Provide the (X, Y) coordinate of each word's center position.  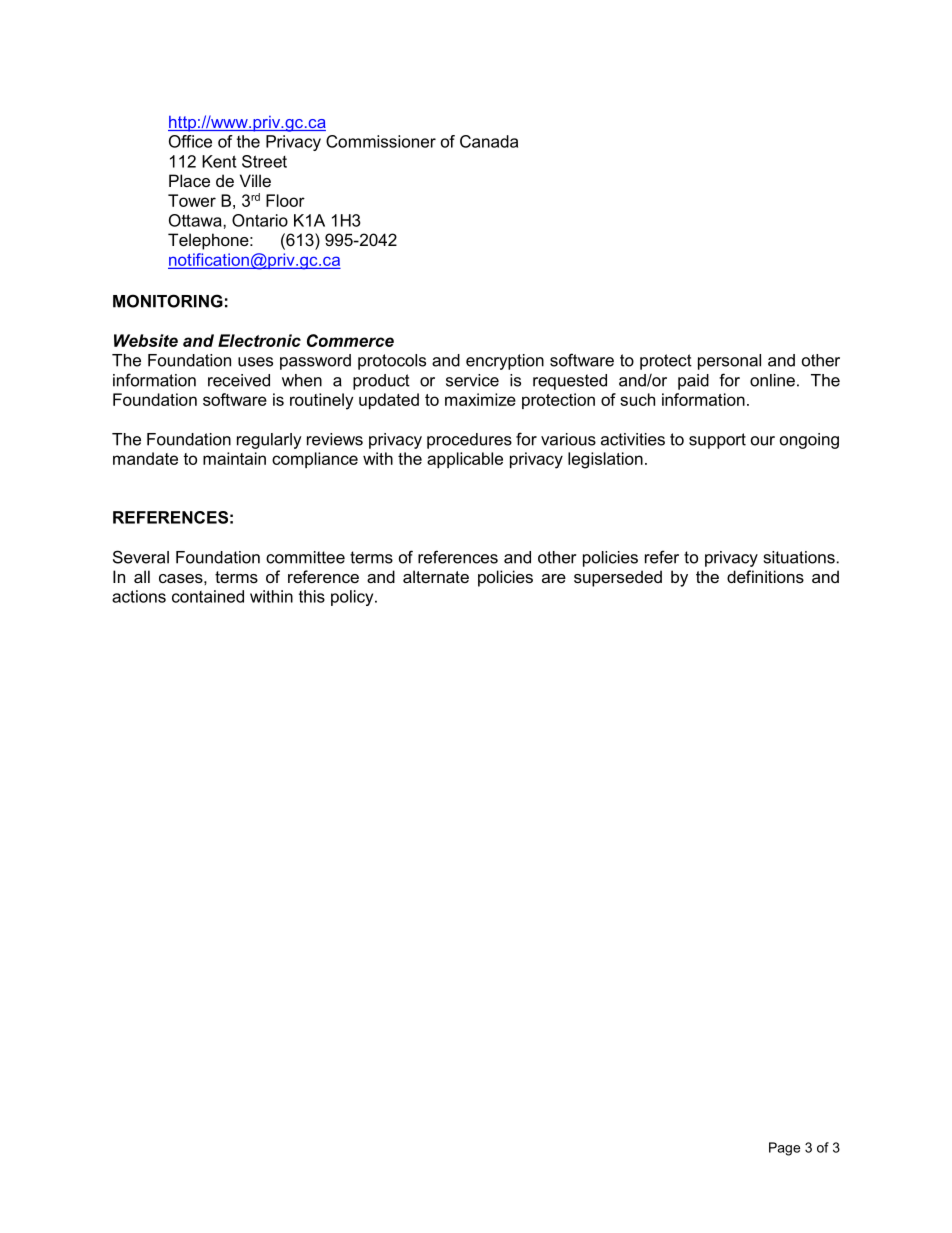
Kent (219, 161)
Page (784, 1149)
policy (353, 598)
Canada (489, 141)
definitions (765, 576)
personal (729, 362)
